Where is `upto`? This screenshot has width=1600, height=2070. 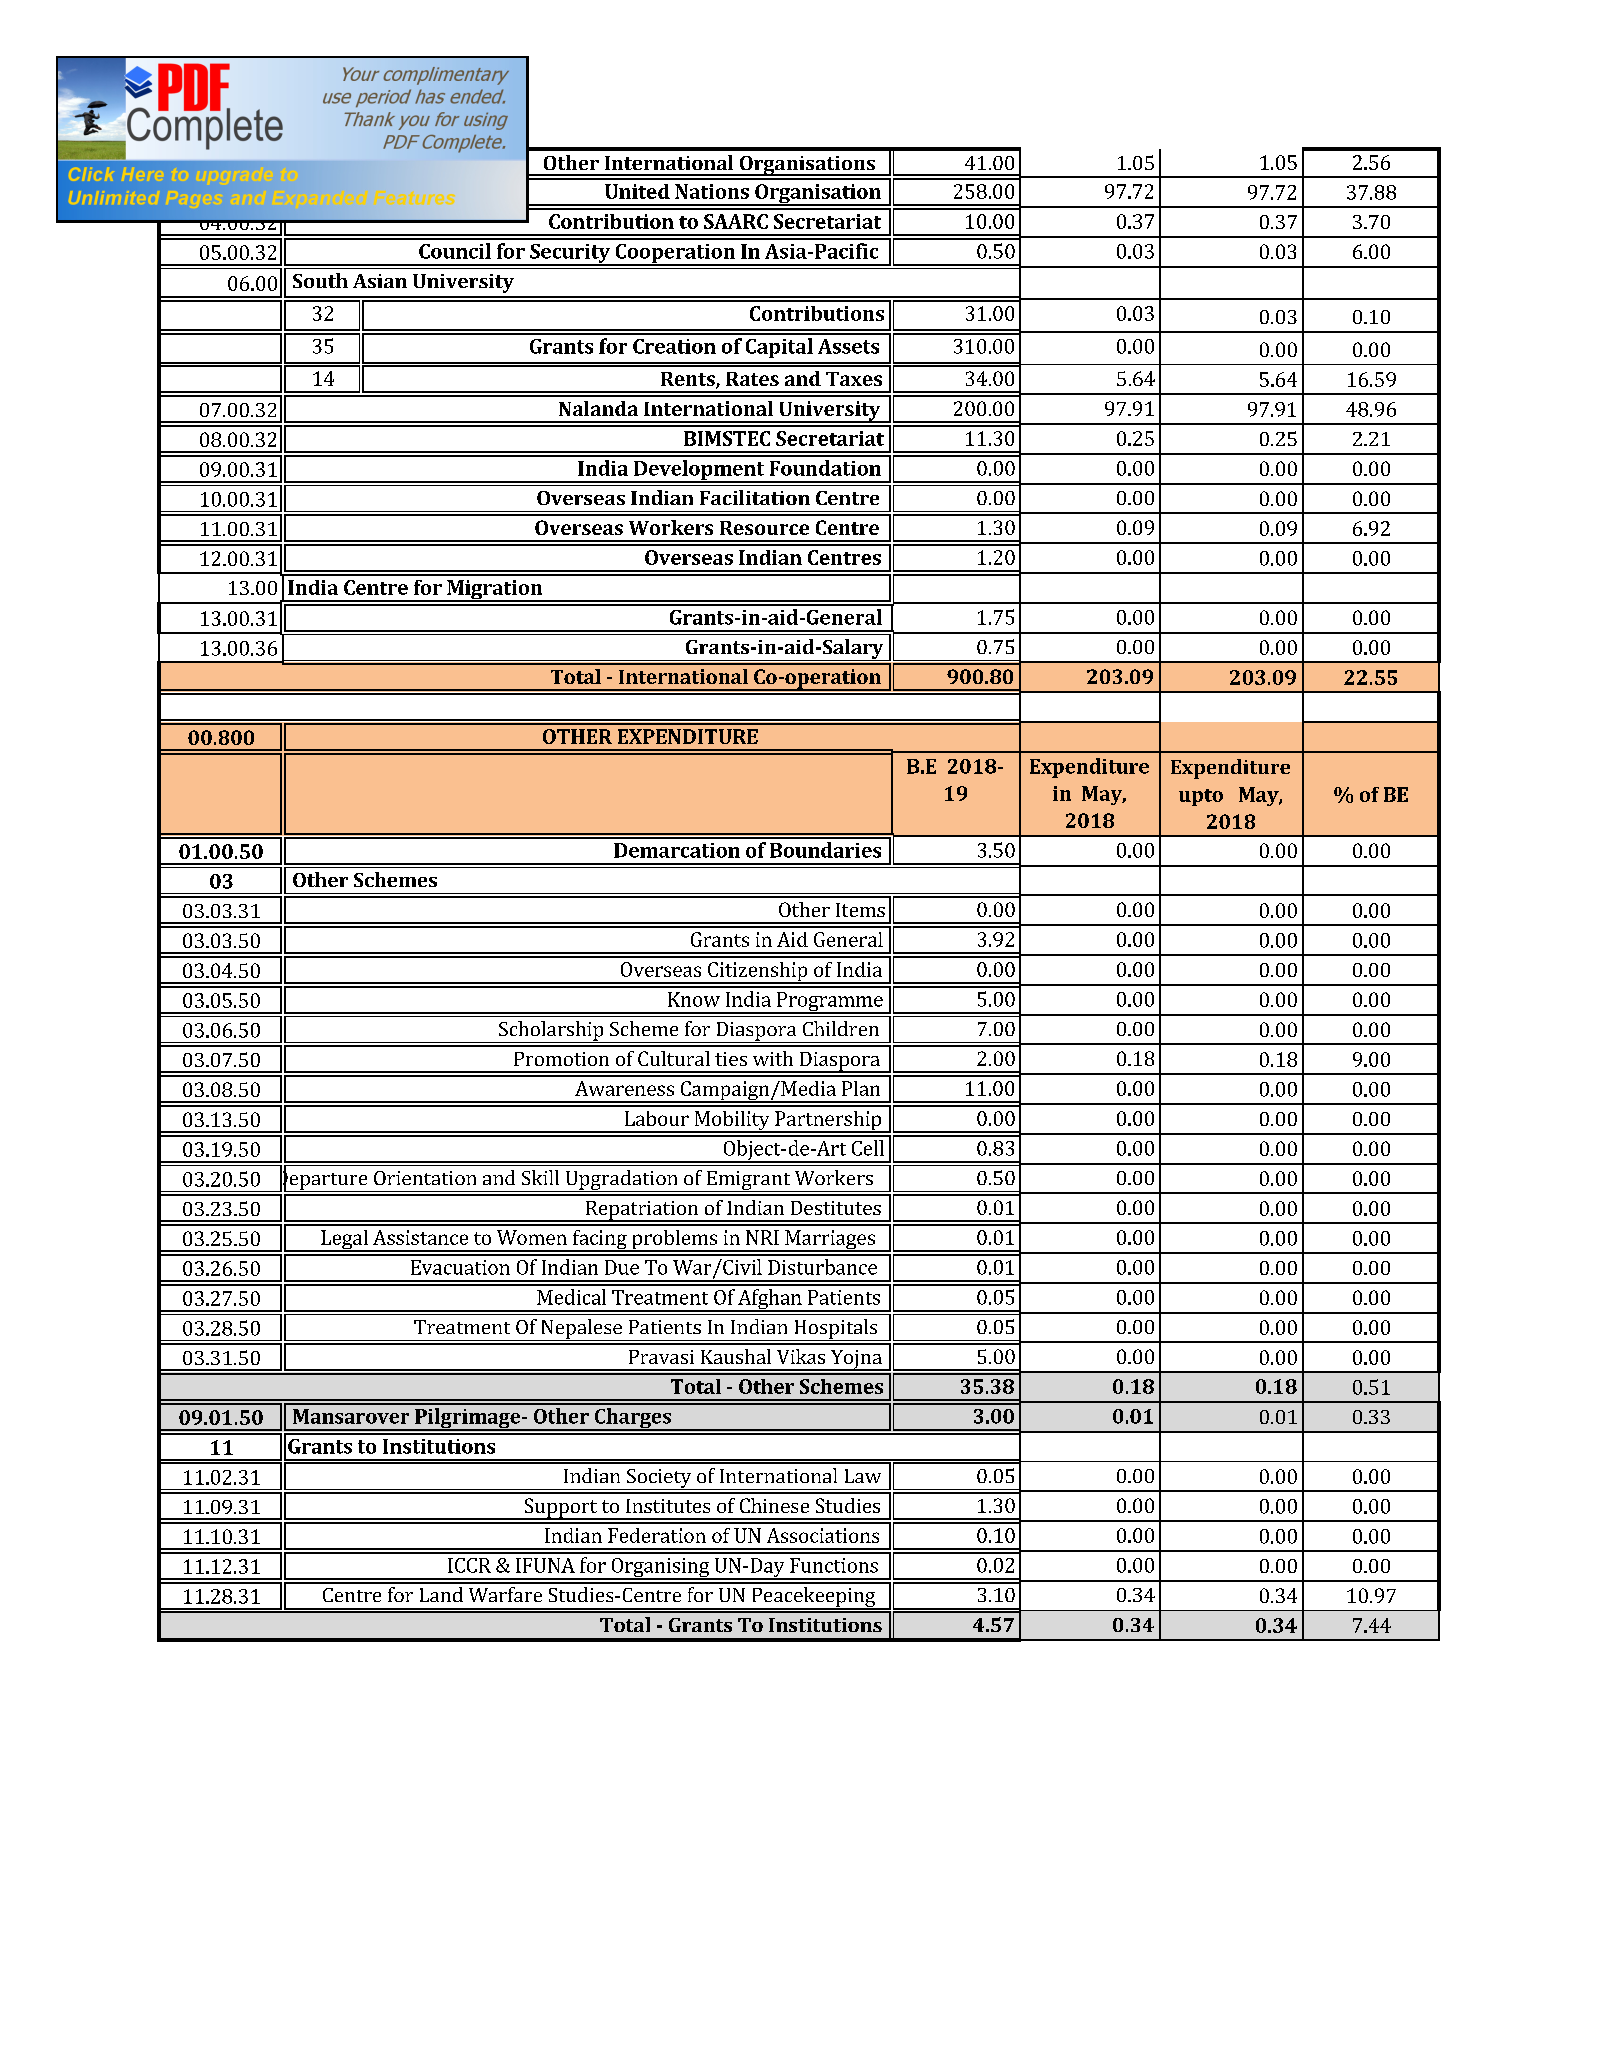 upto is located at coordinates (1201, 797).
